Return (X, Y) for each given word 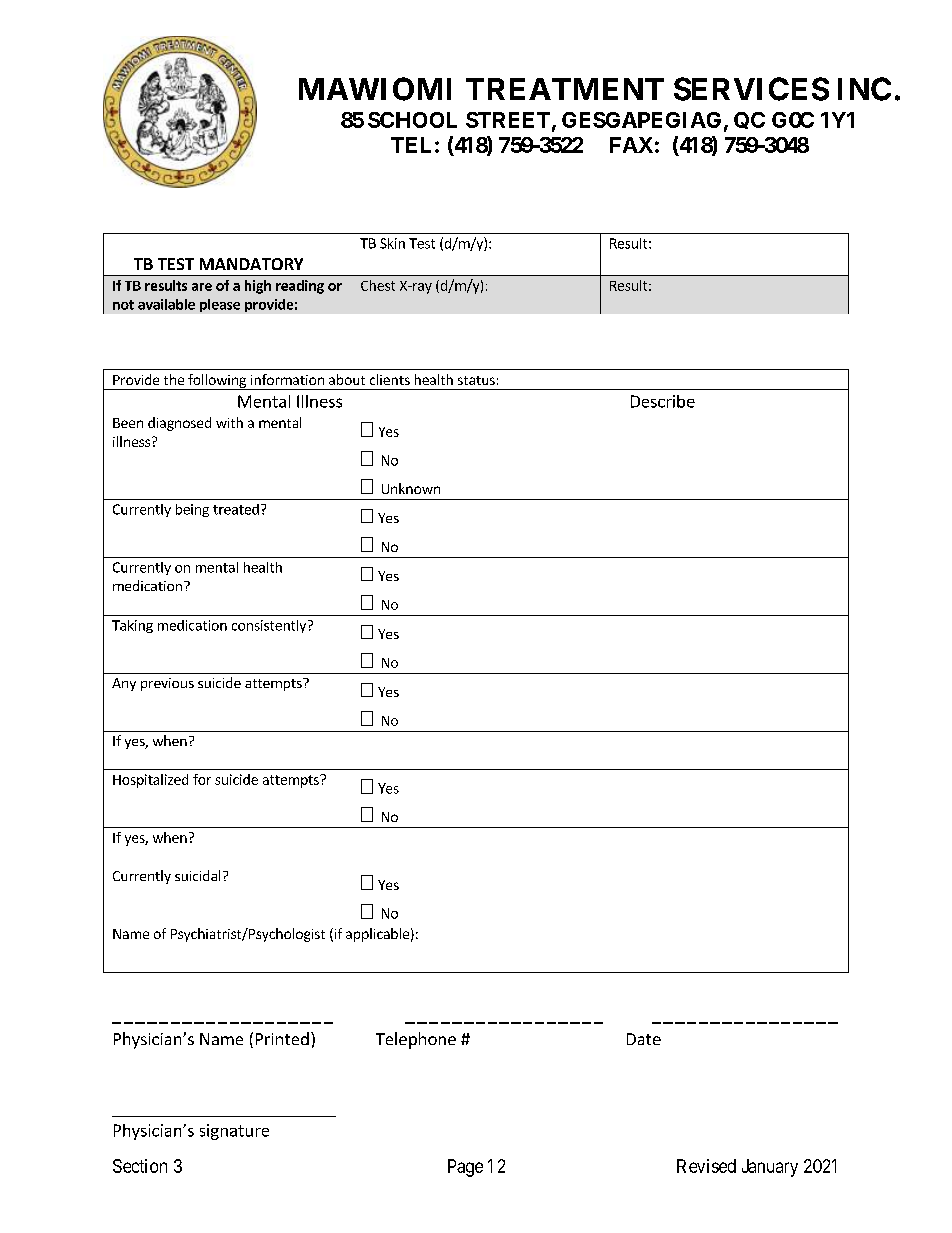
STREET (508, 120)
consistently (270, 626)
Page (465, 1168)
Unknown (411, 488)
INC (864, 89)
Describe (663, 401)
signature (234, 1132)
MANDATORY (251, 264)
